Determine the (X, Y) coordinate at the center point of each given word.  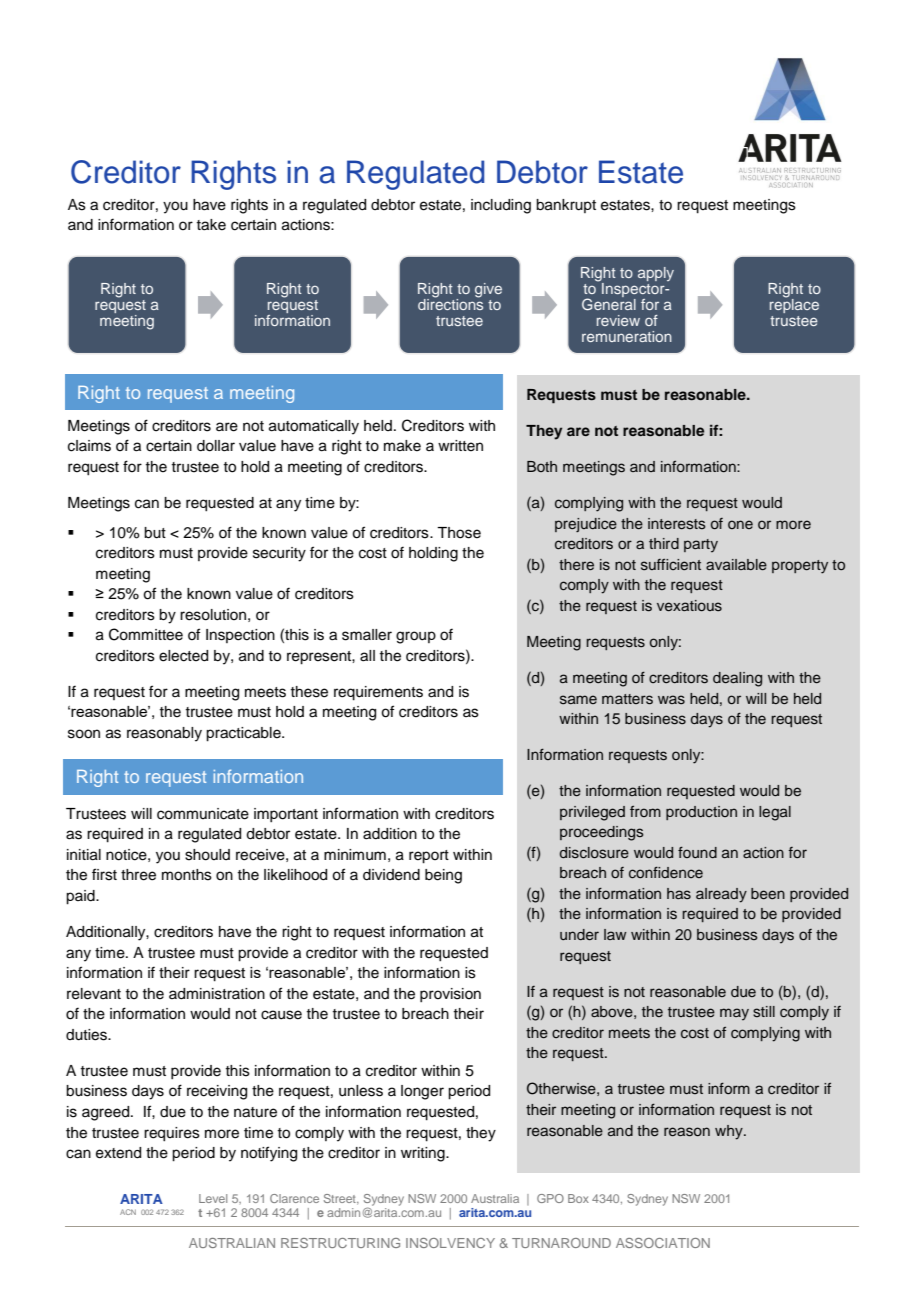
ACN (128, 1212)
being (443, 876)
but (155, 533)
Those (459, 533)
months (187, 875)
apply (656, 274)
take (211, 225)
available (736, 565)
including (501, 206)
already (721, 895)
